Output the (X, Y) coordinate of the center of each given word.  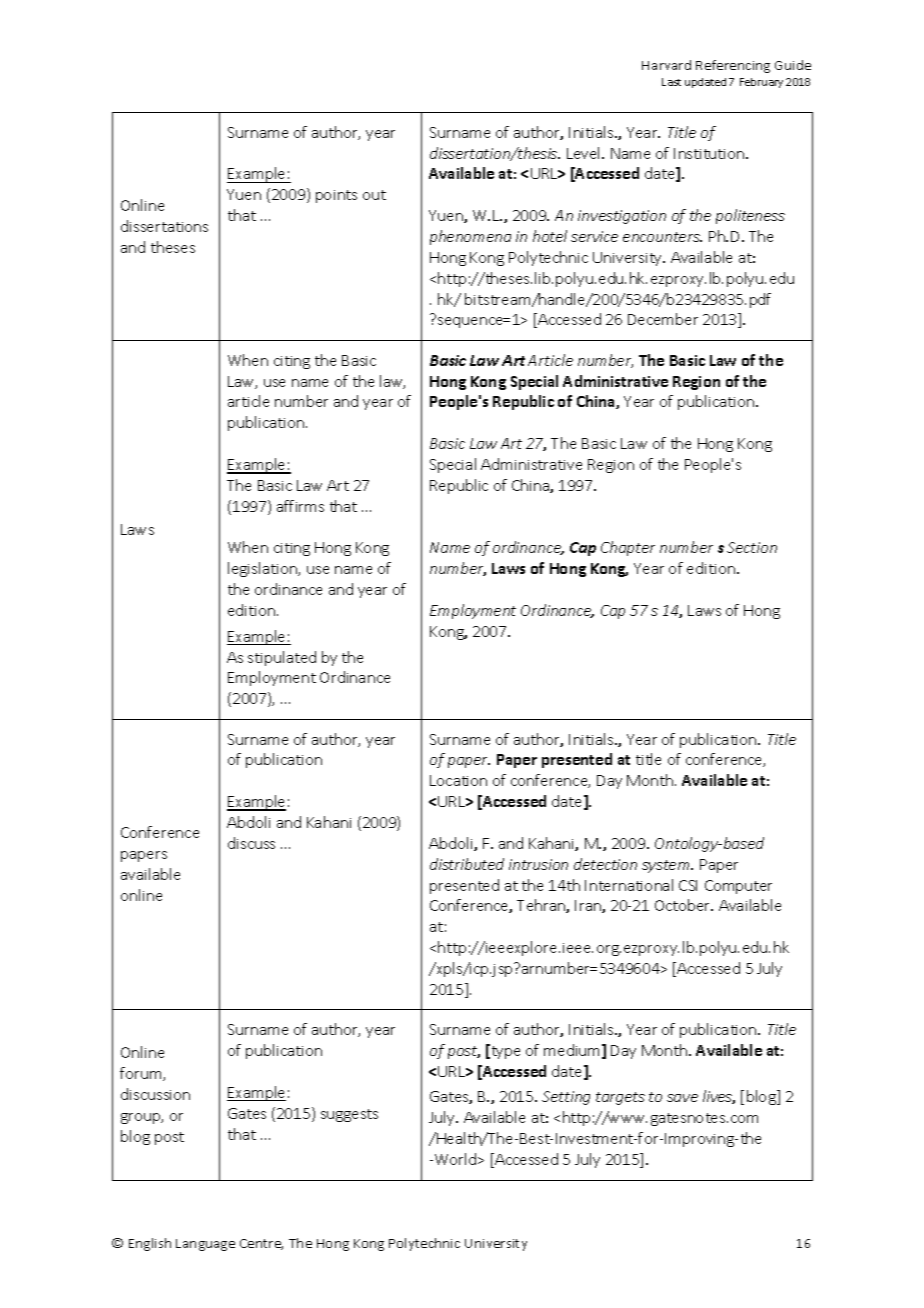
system (667, 866)
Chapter (628, 548)
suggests (349, 1115)
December (663, 319)
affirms (300, 506)
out (374, 195)
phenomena (470, 237)
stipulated (282, 658)
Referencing (733, 66)
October (684, 905)
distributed (467, 864)
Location (458, 780)
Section (752, 547)
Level (585, 153)
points (336, 196)
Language (205, 1245)
